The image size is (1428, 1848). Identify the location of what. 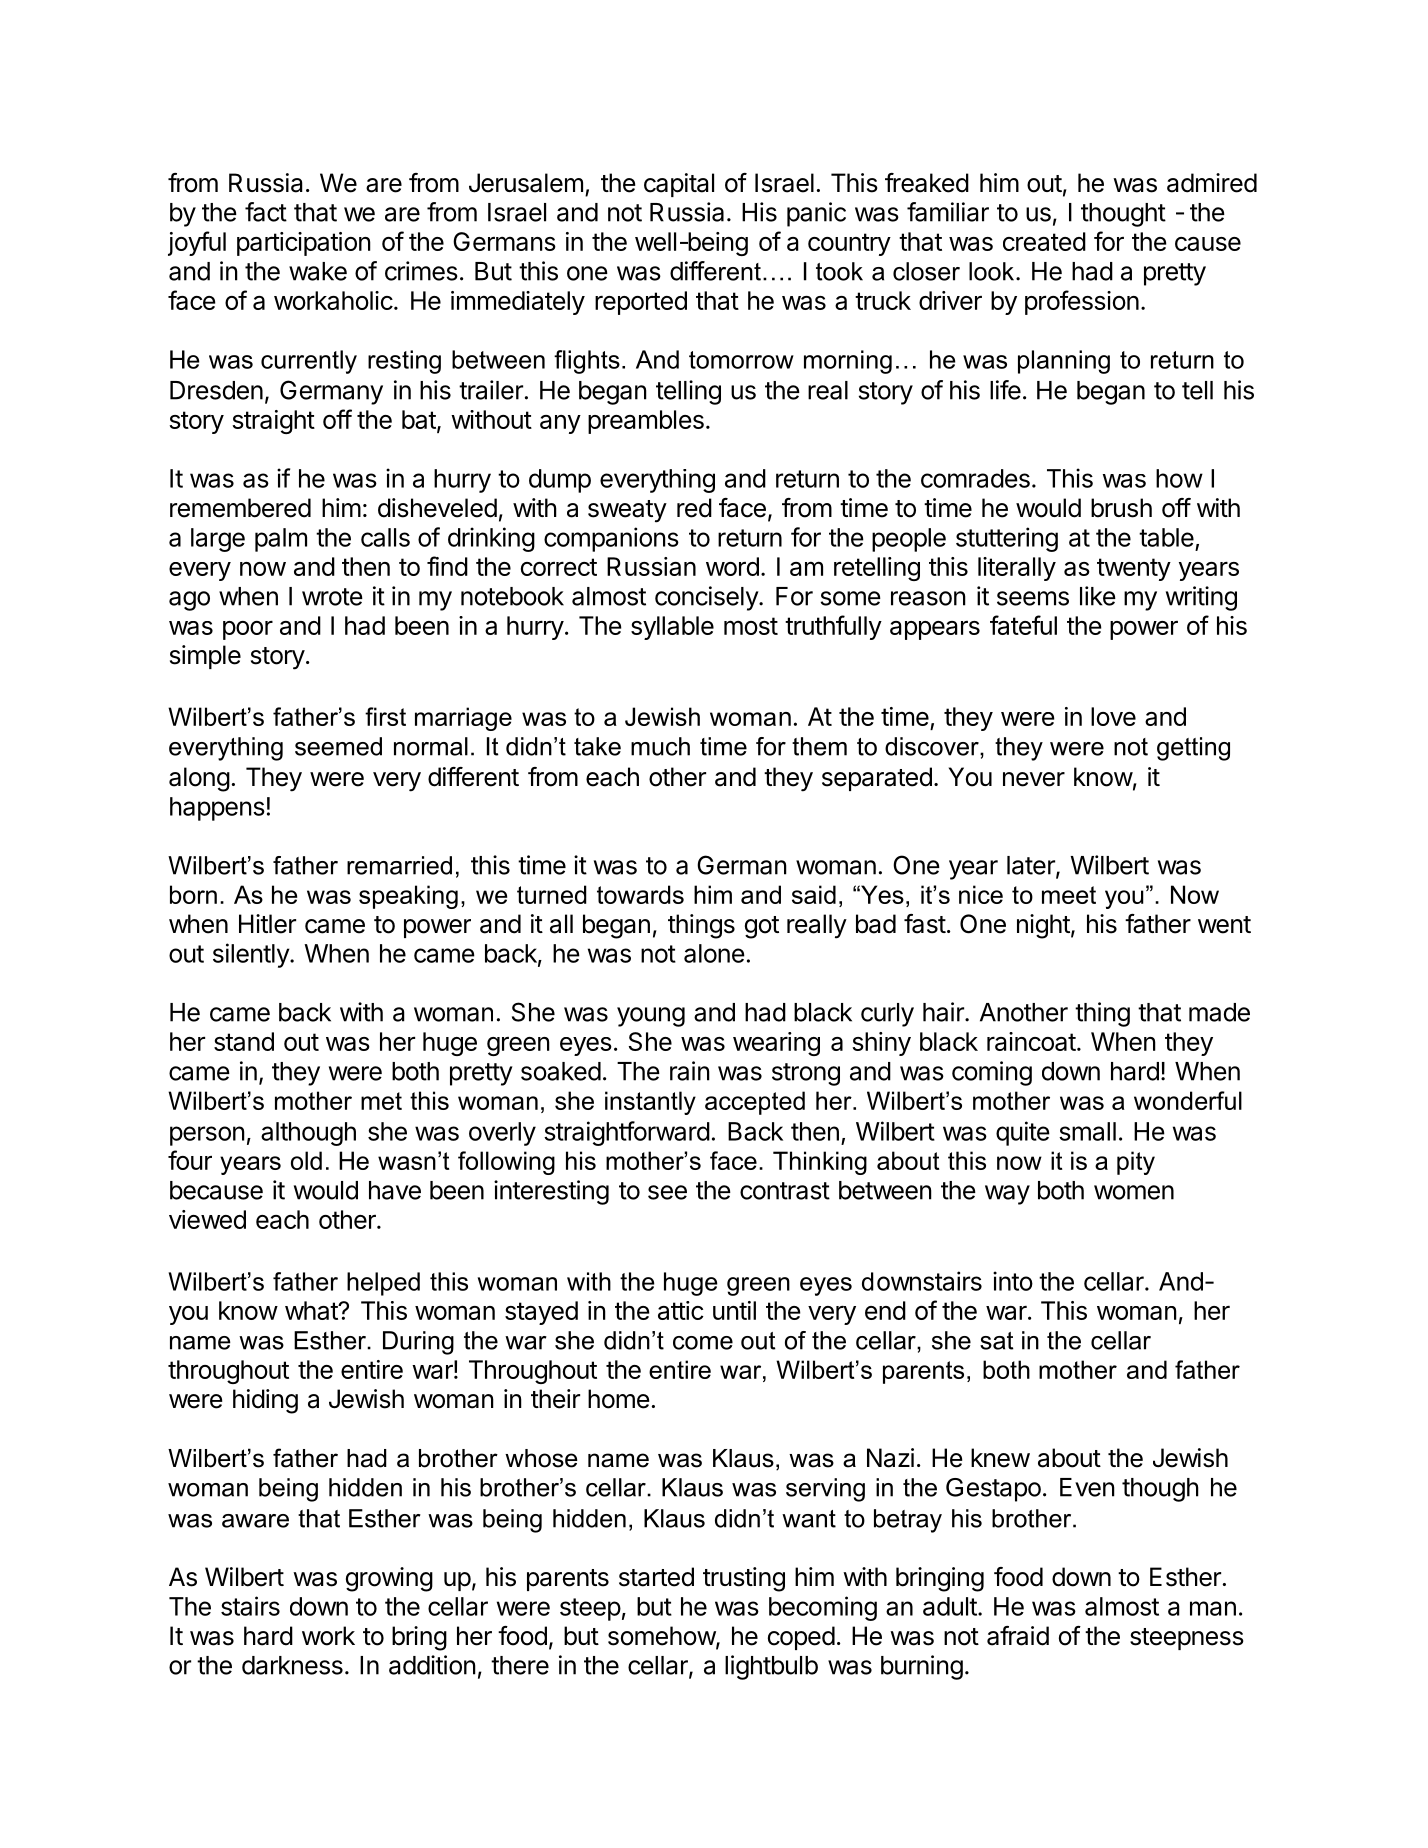
(312, 1310).
